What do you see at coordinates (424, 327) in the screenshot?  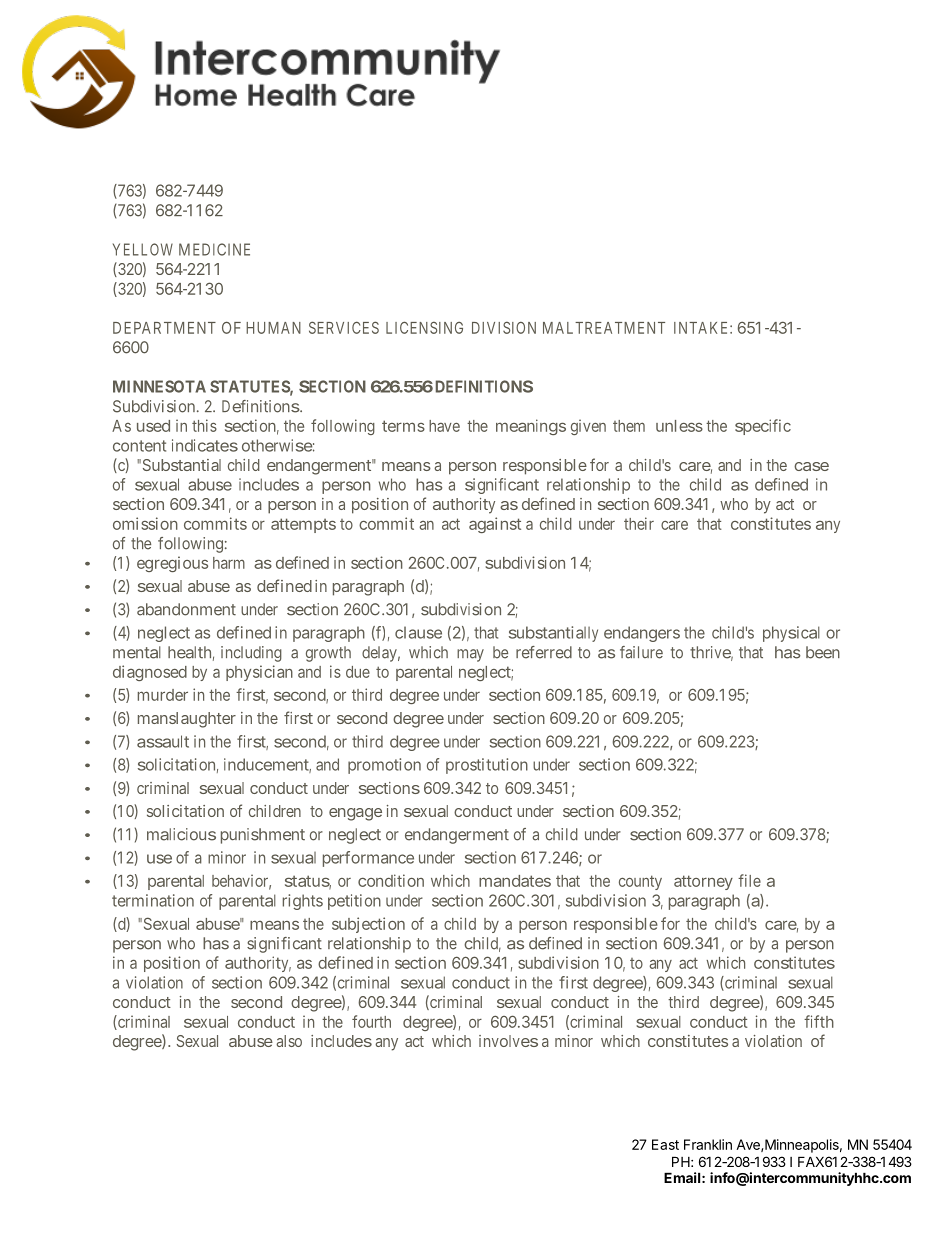 I see `LICENSING` at bounding box center [424, 327].
